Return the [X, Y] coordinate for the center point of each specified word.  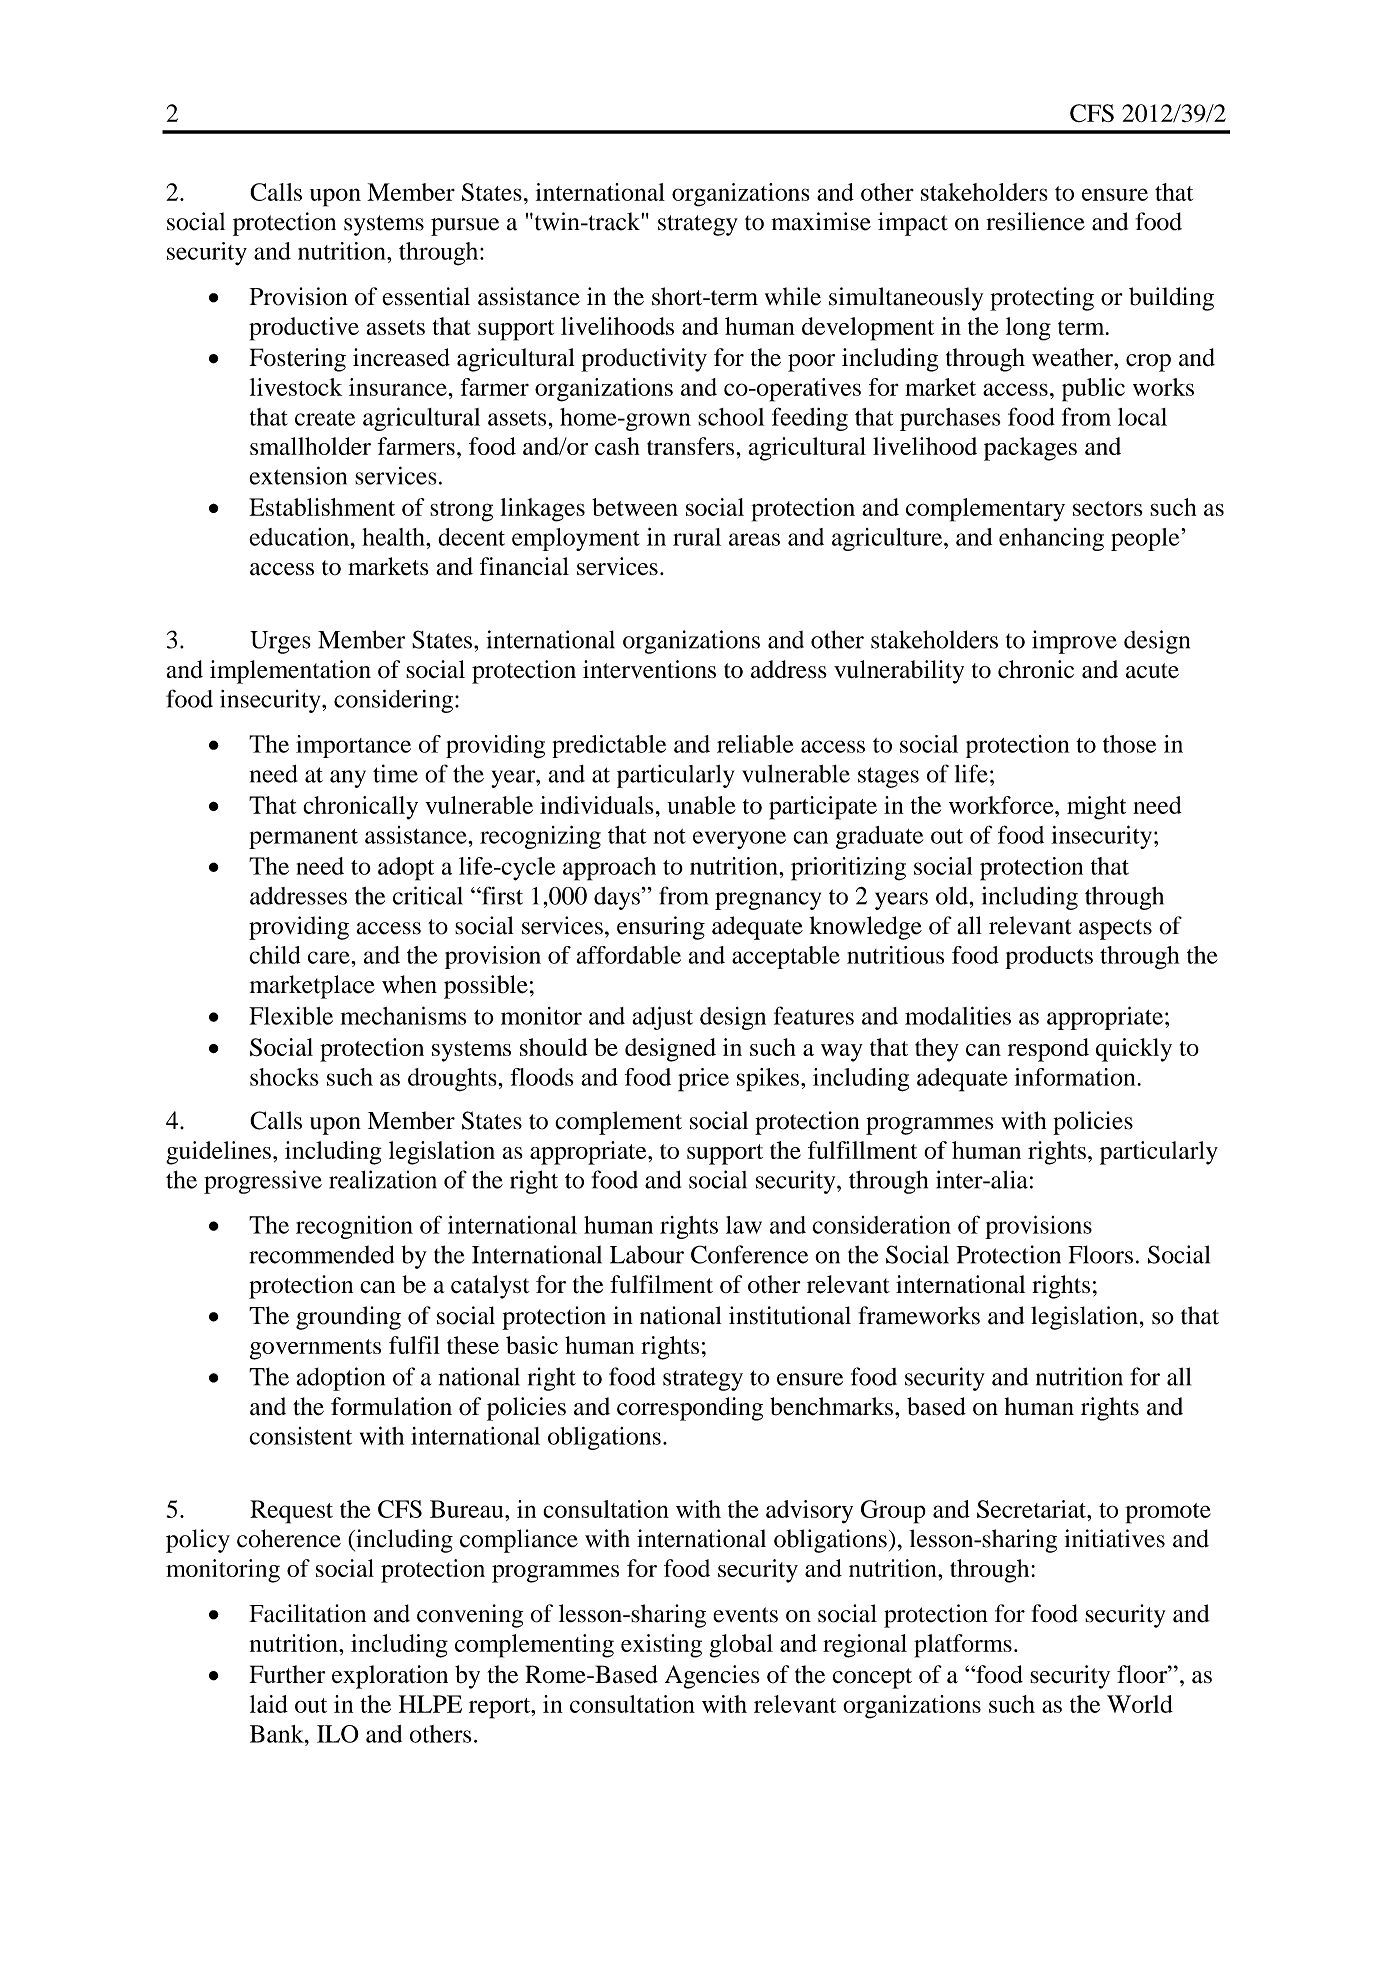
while [793, 296]
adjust [662, 1018]
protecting [1042, 299]
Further [287, 1674]
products [1049, 957]
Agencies [712, 1677]
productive [304, 329]
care [330, 957]
